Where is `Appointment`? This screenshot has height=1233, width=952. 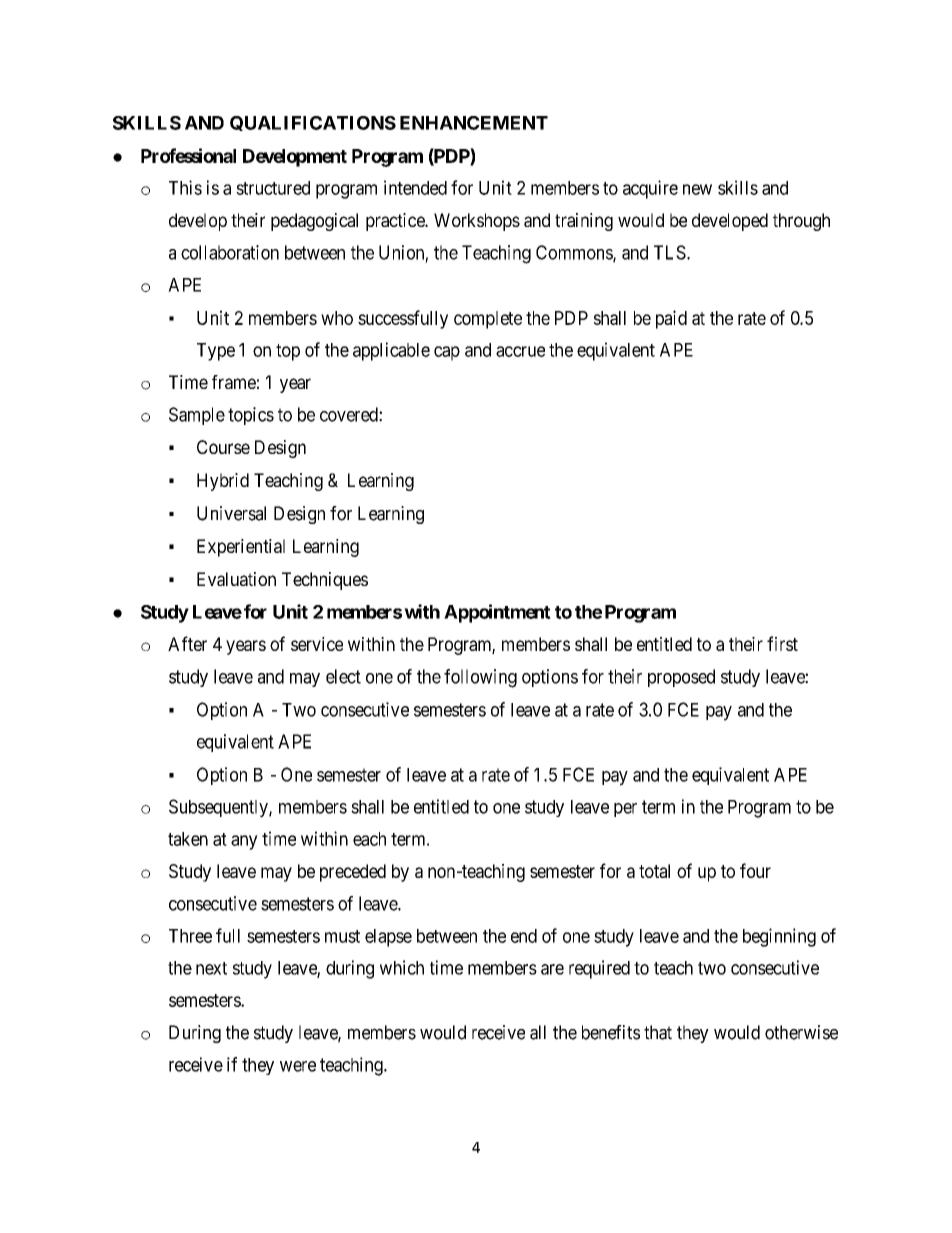
Appointment is located at coordinates (497, 613).
